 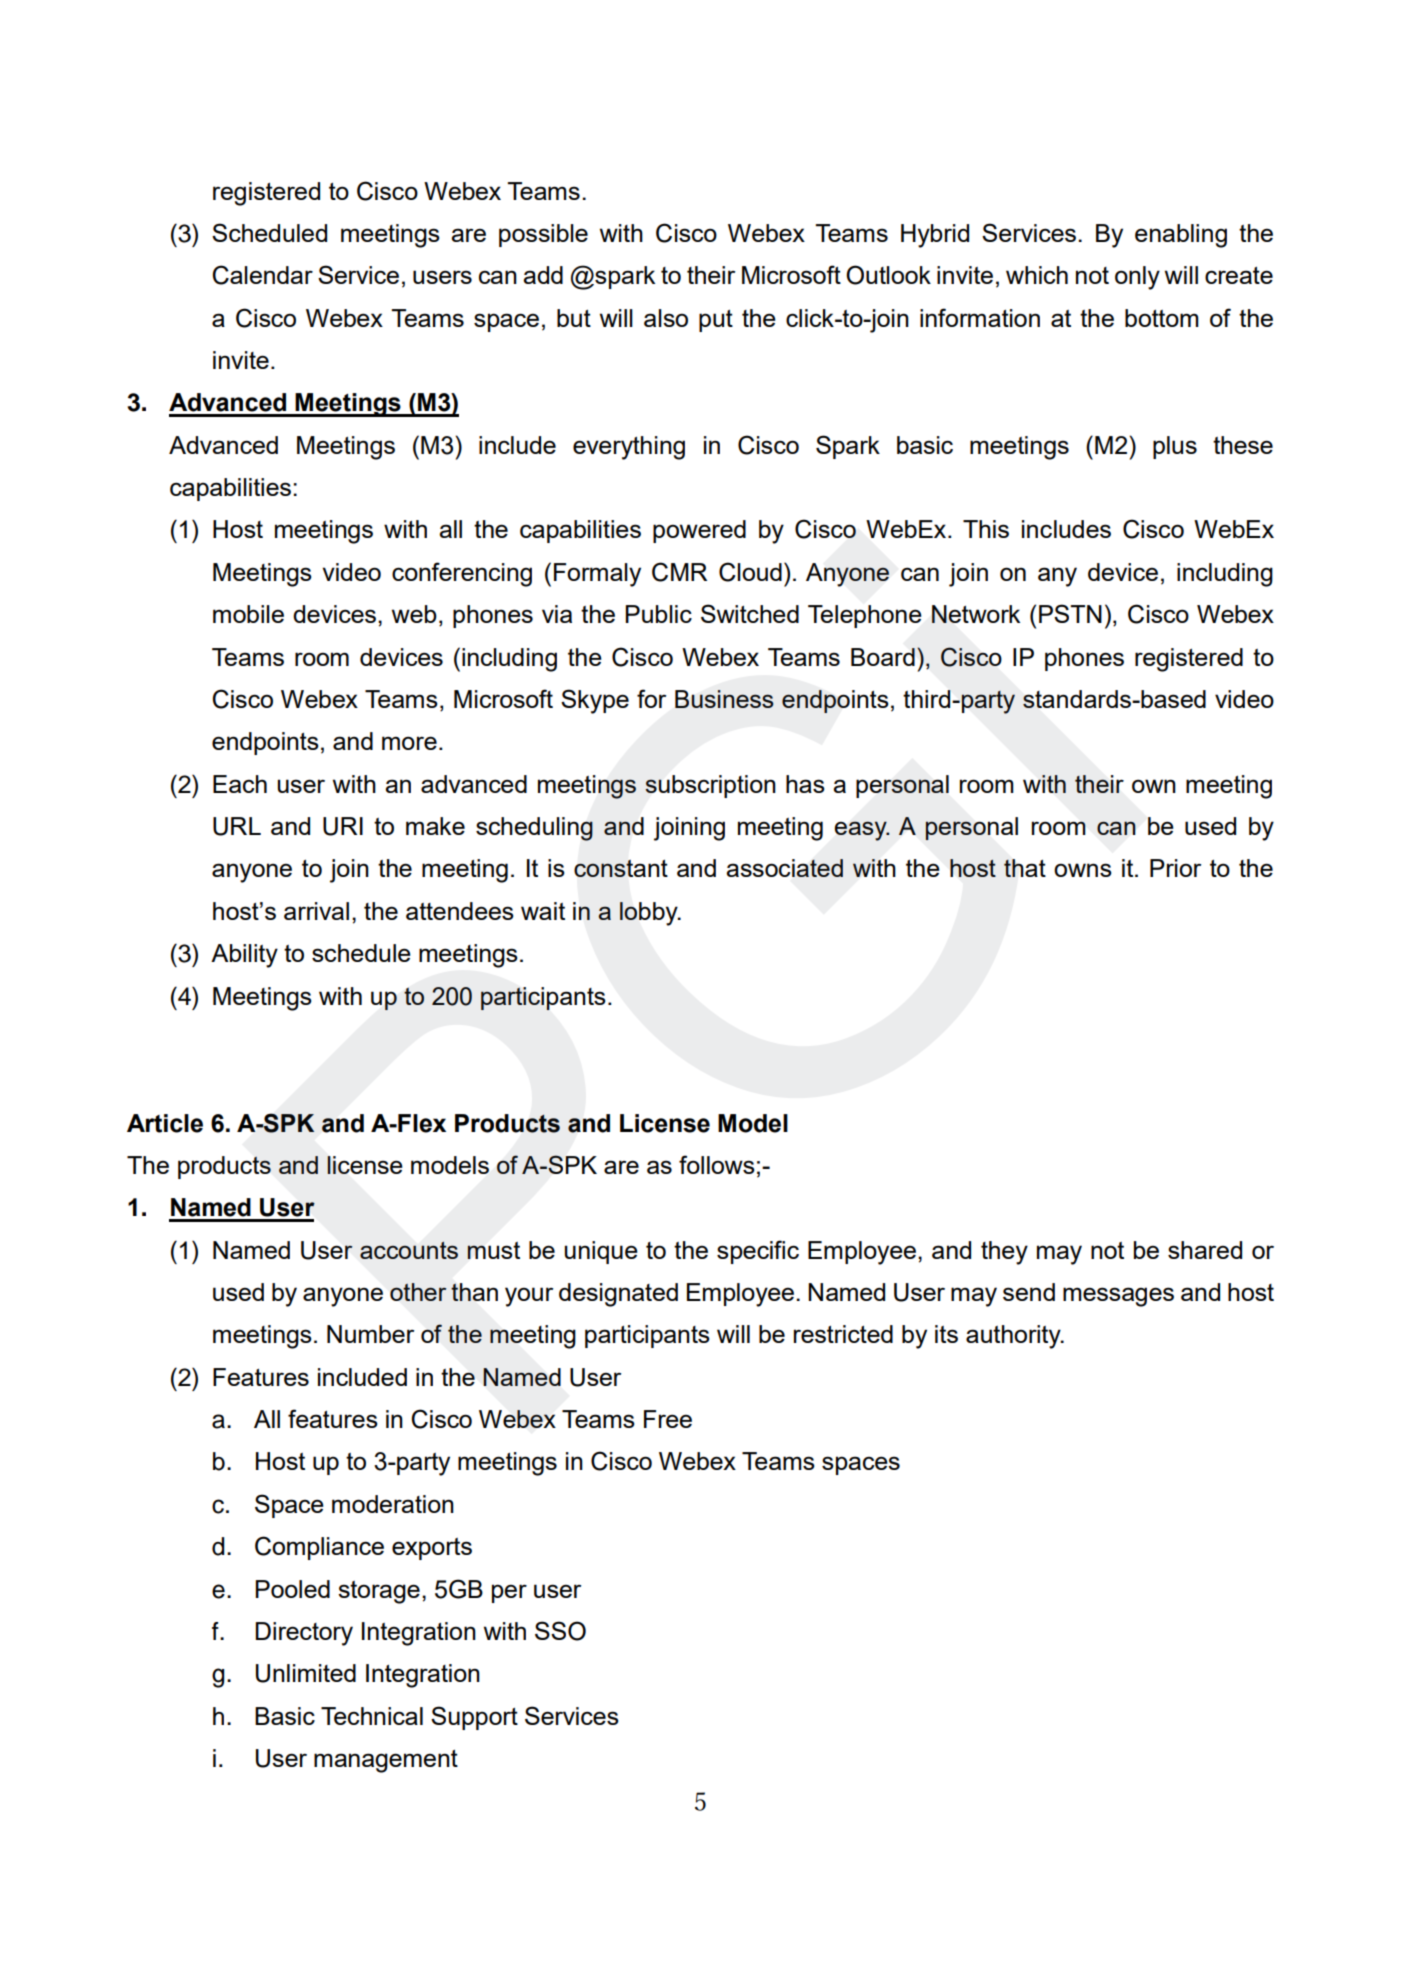 I want to click on Number, so click(x=370, y=1334).
